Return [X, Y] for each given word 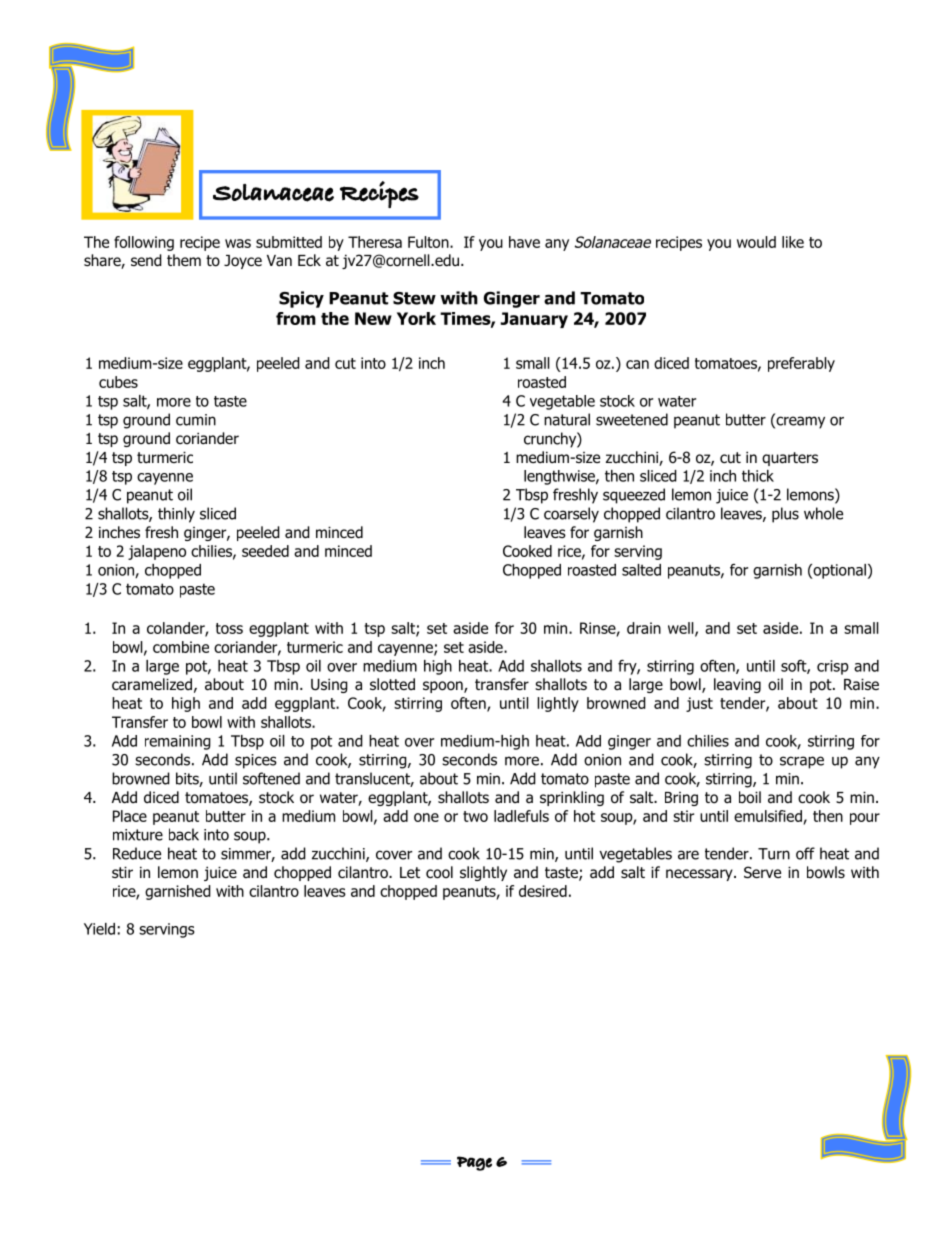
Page [474, 1163]
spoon [444, 687]
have [524, 242]
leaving [737, 685]
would [756, 242]
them [184, 260]
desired [543, 891]
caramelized [152, 684]
